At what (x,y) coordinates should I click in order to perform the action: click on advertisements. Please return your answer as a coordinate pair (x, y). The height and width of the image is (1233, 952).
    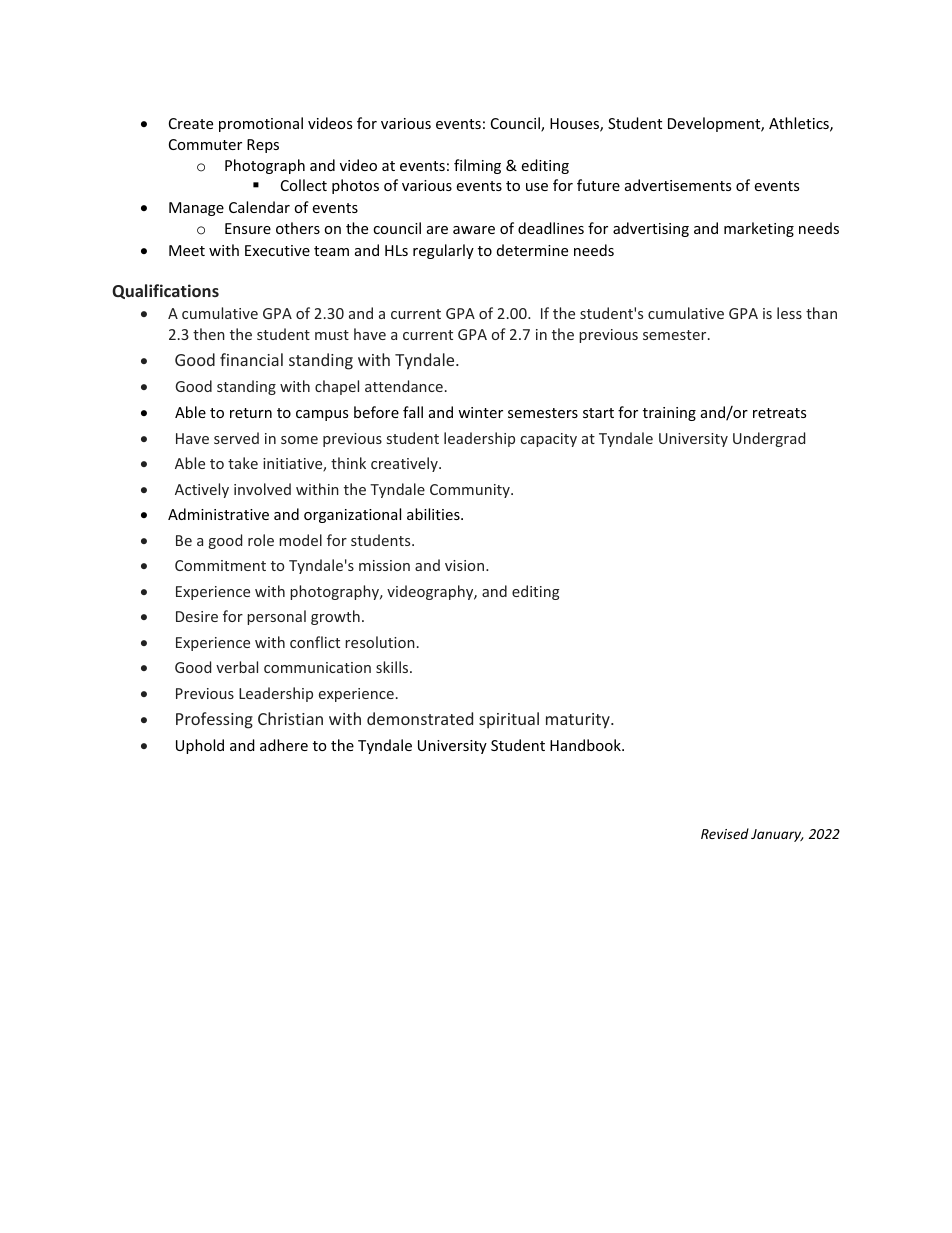
    Looking at the image, I should click on (678, 185).
